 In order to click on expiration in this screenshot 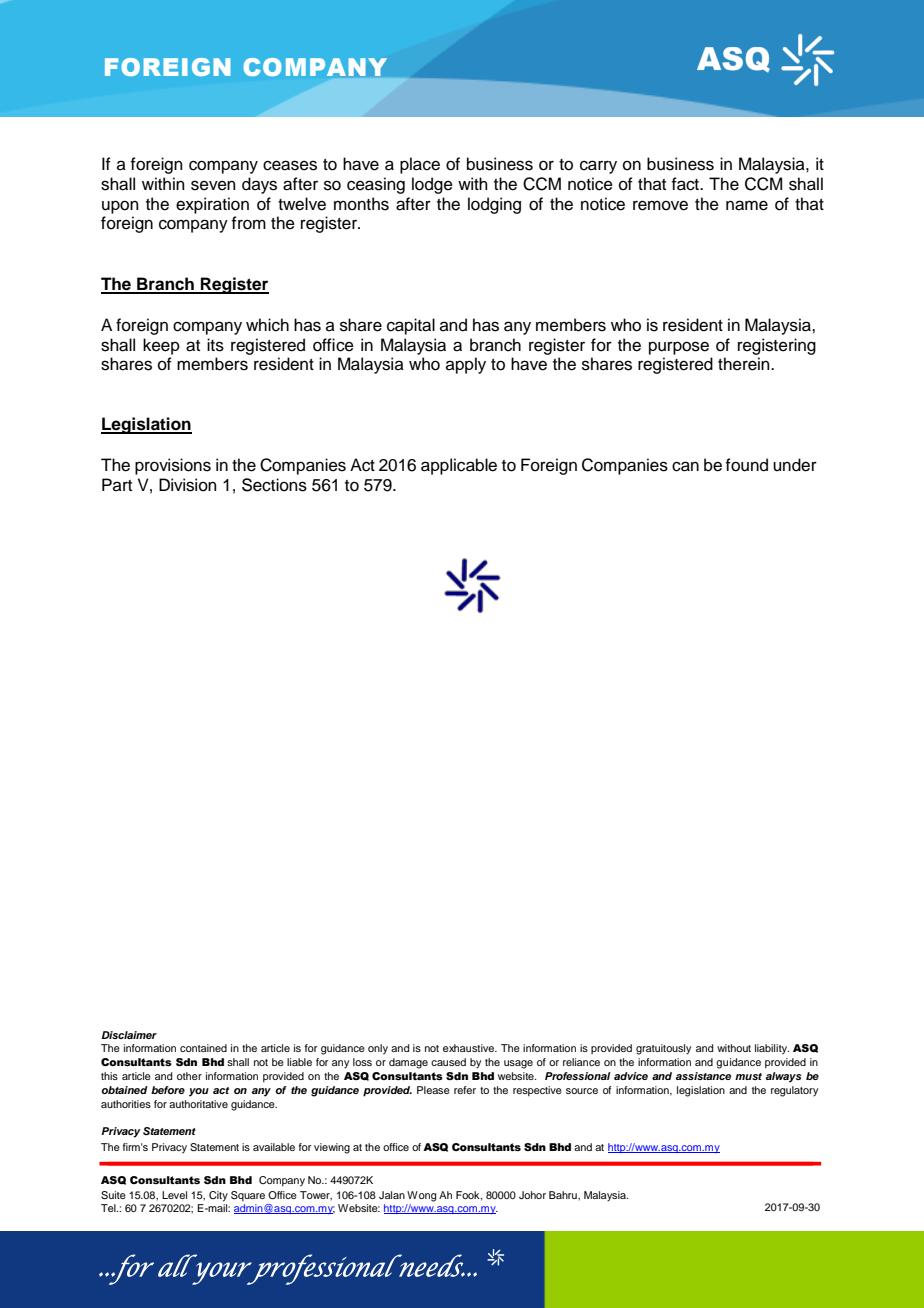, I will do `click(212, 205)`.
